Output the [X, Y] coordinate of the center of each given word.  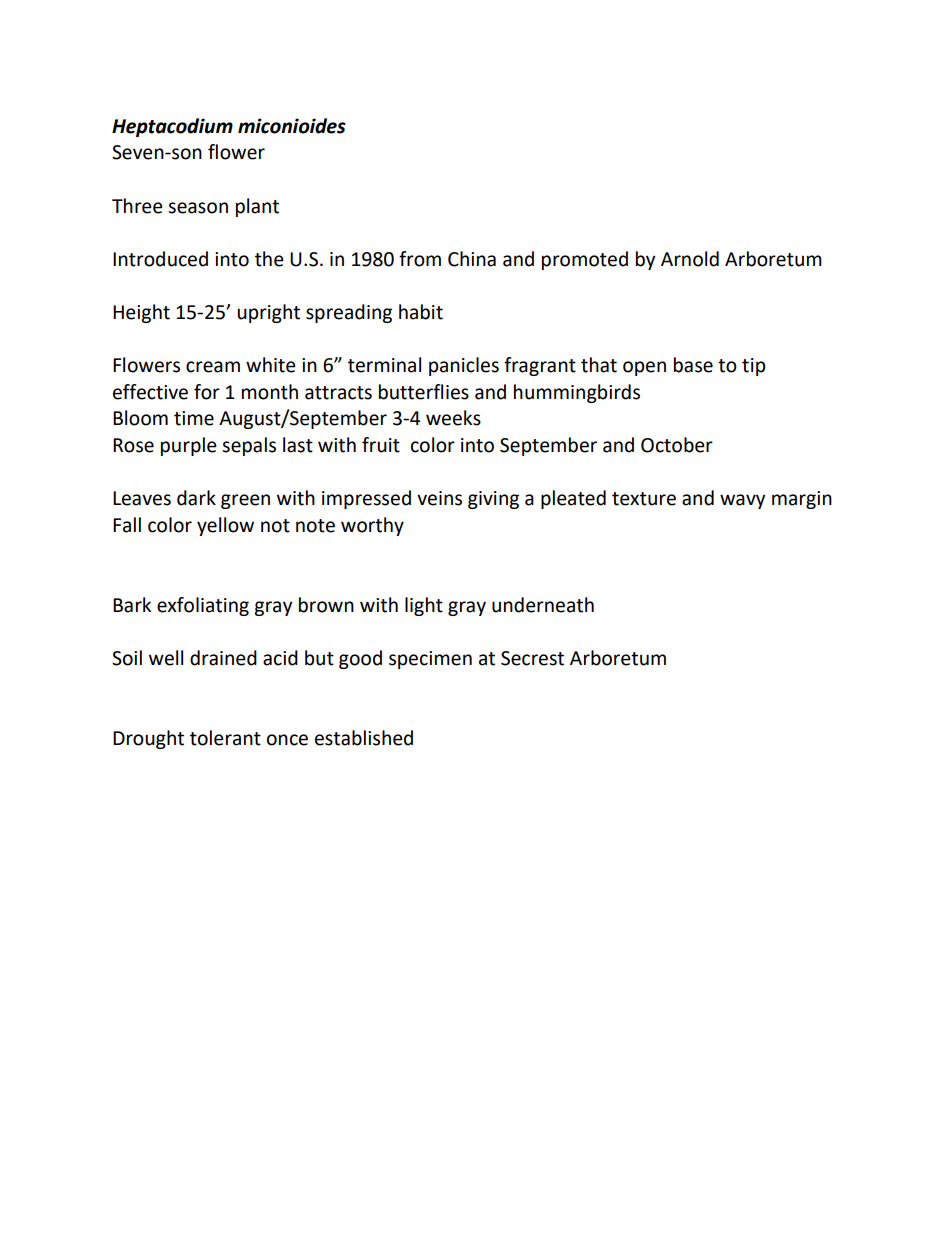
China [472, 259]
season [198, 208]
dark [196, 498]
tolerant [225, 738]
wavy [742, 501]
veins [439, 498]
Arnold [690, 259]
